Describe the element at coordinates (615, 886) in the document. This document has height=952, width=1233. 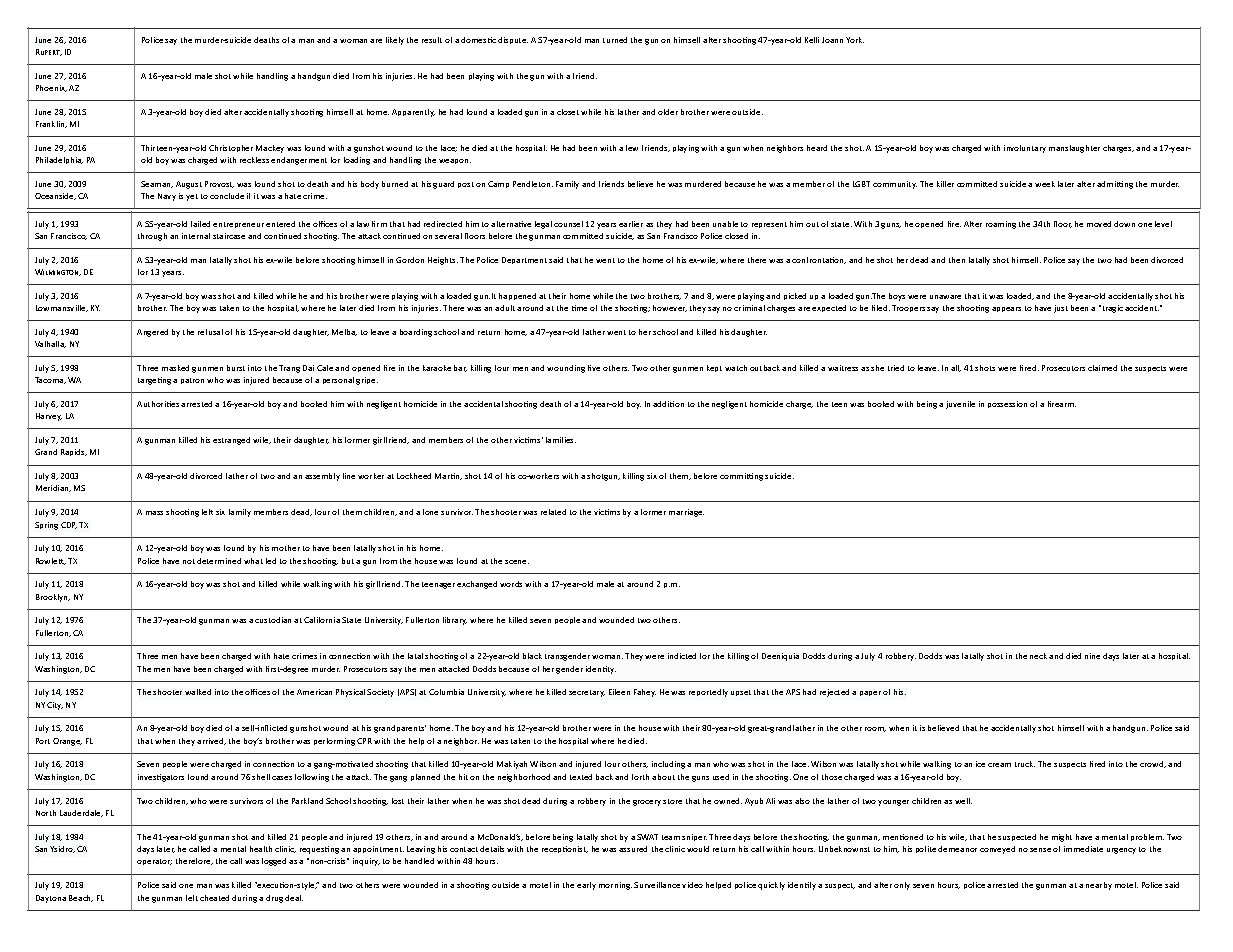
I see `morning` at that location.
